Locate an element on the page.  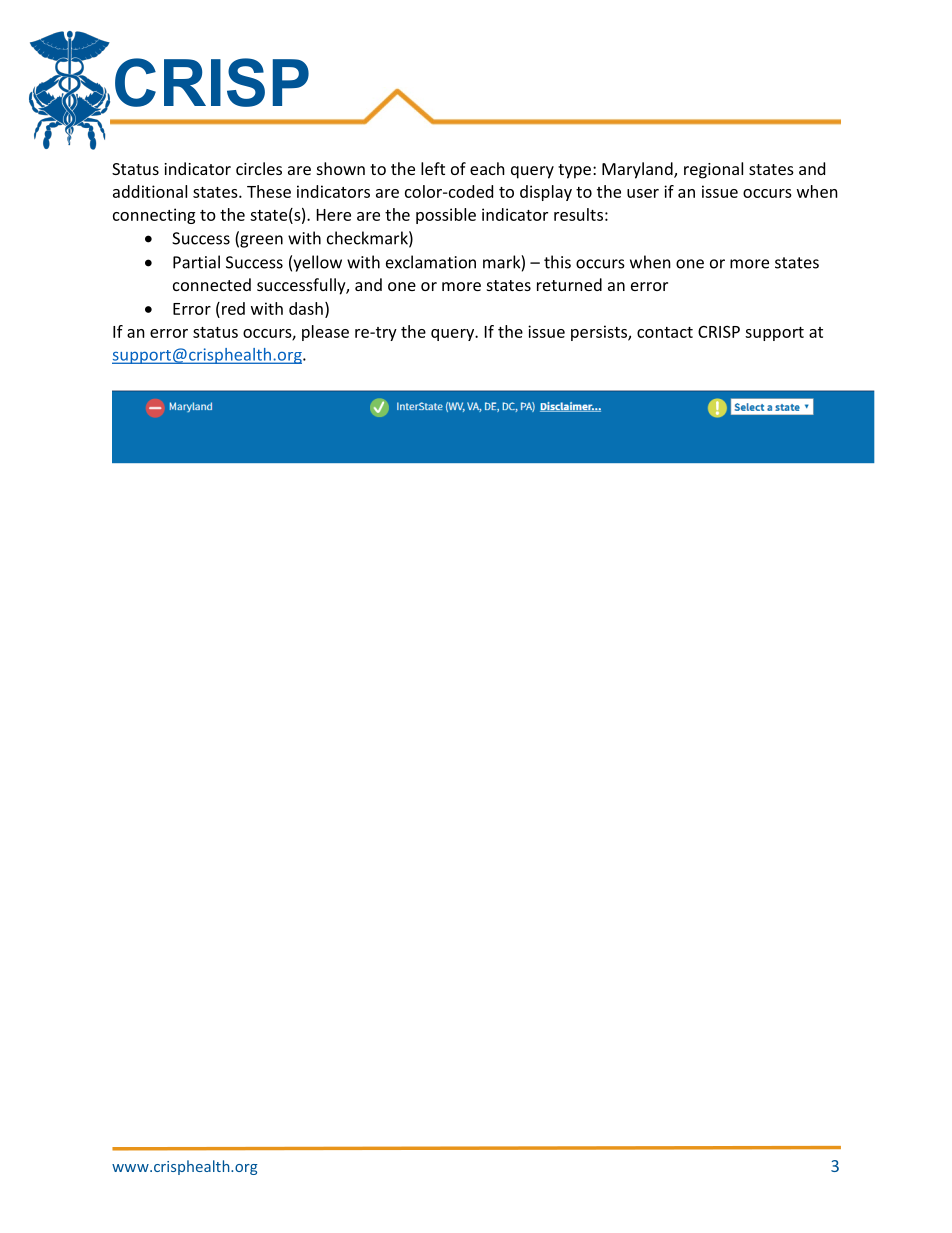
possible is located at coordinates (446, 216).
